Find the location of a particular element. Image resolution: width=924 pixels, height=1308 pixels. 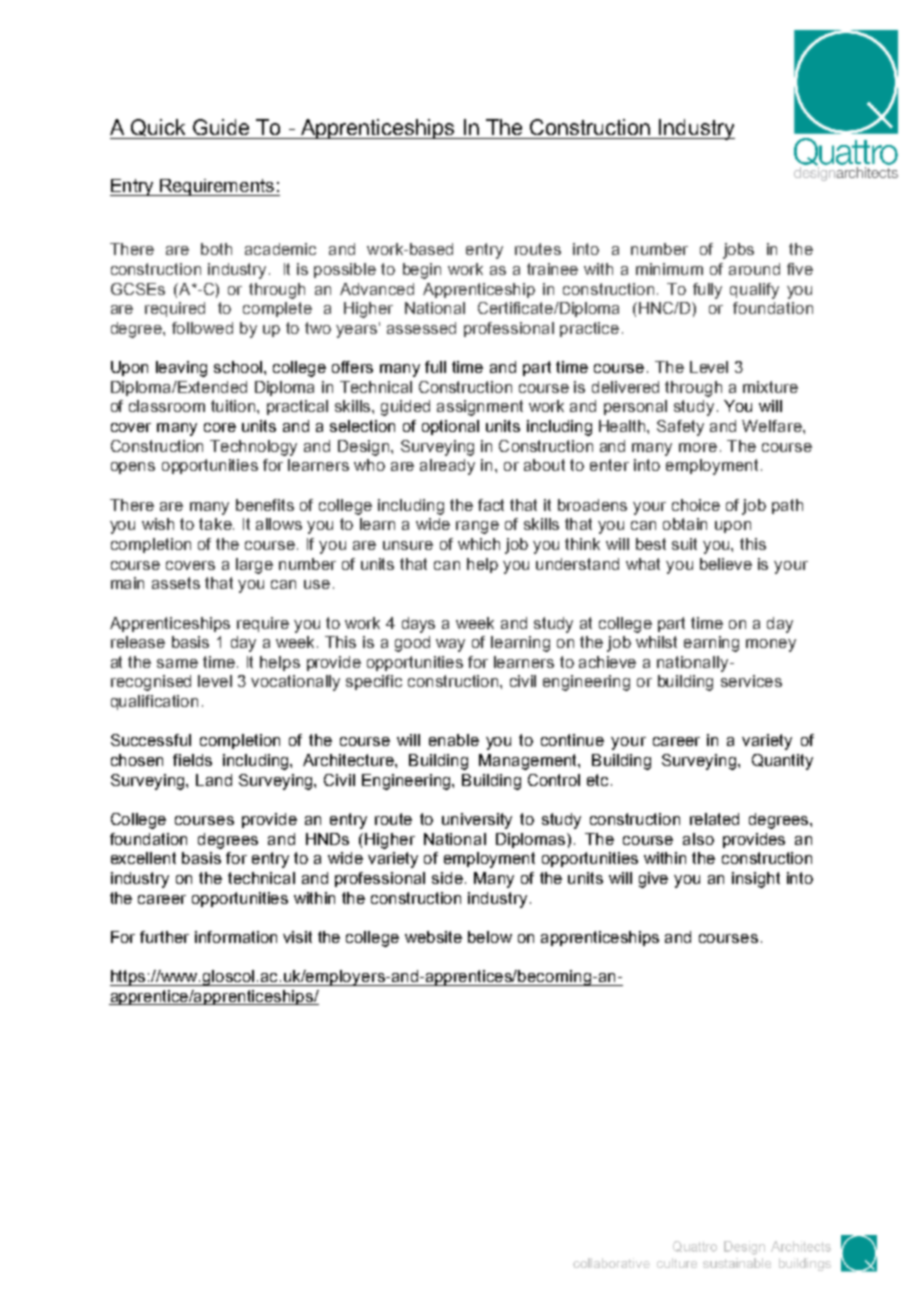

information is located at coordinates (236, 937).
